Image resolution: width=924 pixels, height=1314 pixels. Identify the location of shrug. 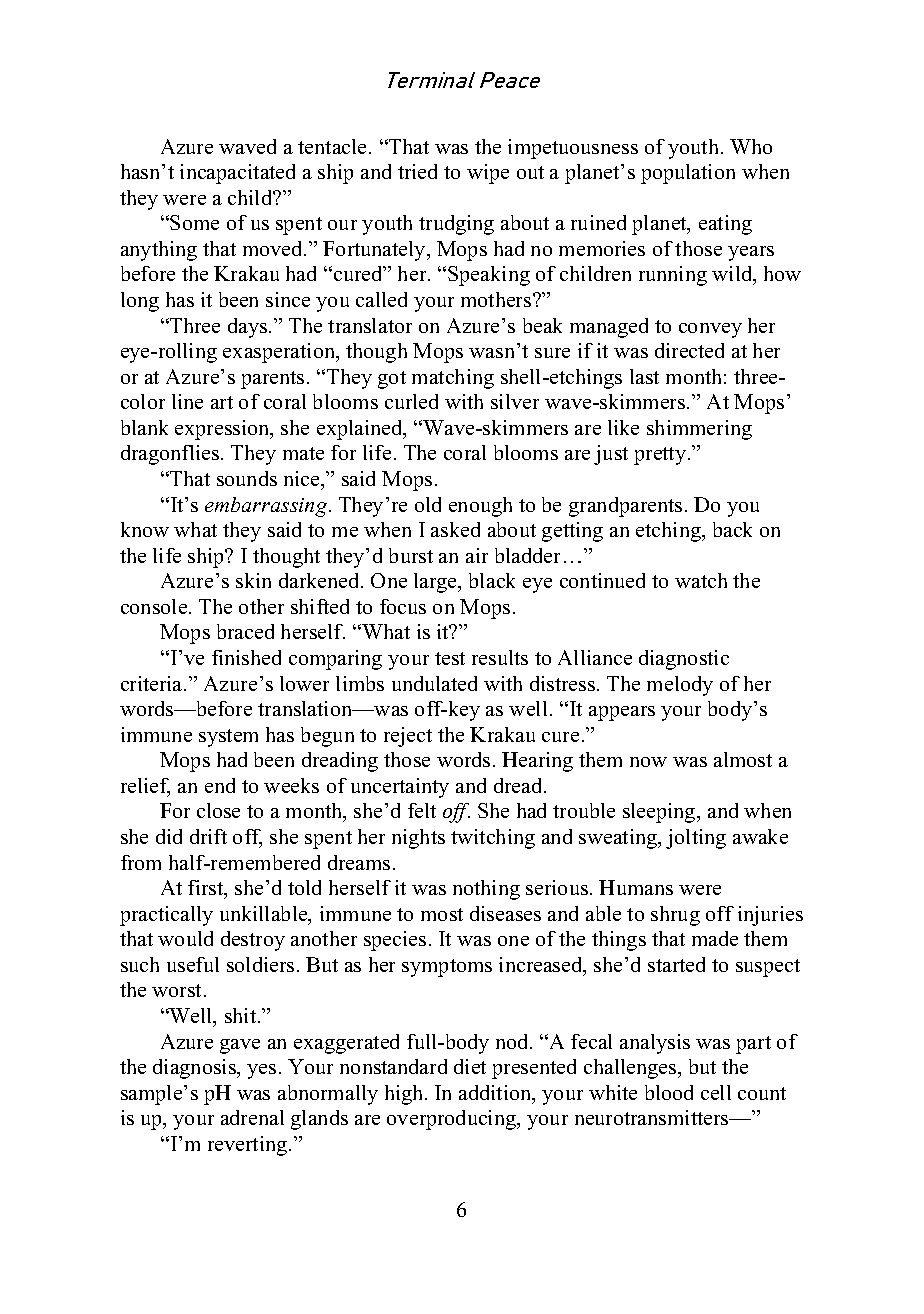
(675, 916).
